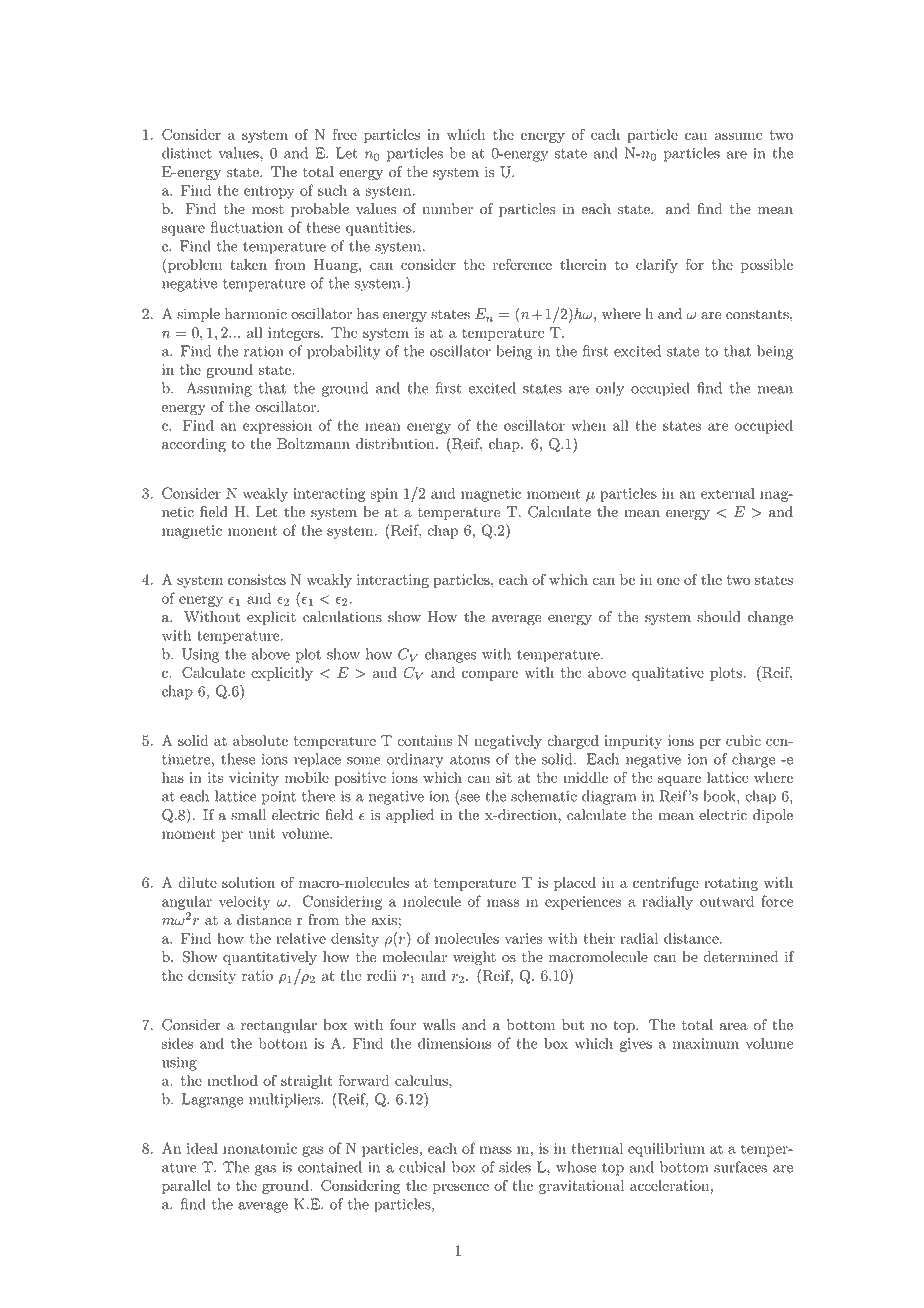 This page has width=924, height=1308. I want to click on number, so click(447, 209).
